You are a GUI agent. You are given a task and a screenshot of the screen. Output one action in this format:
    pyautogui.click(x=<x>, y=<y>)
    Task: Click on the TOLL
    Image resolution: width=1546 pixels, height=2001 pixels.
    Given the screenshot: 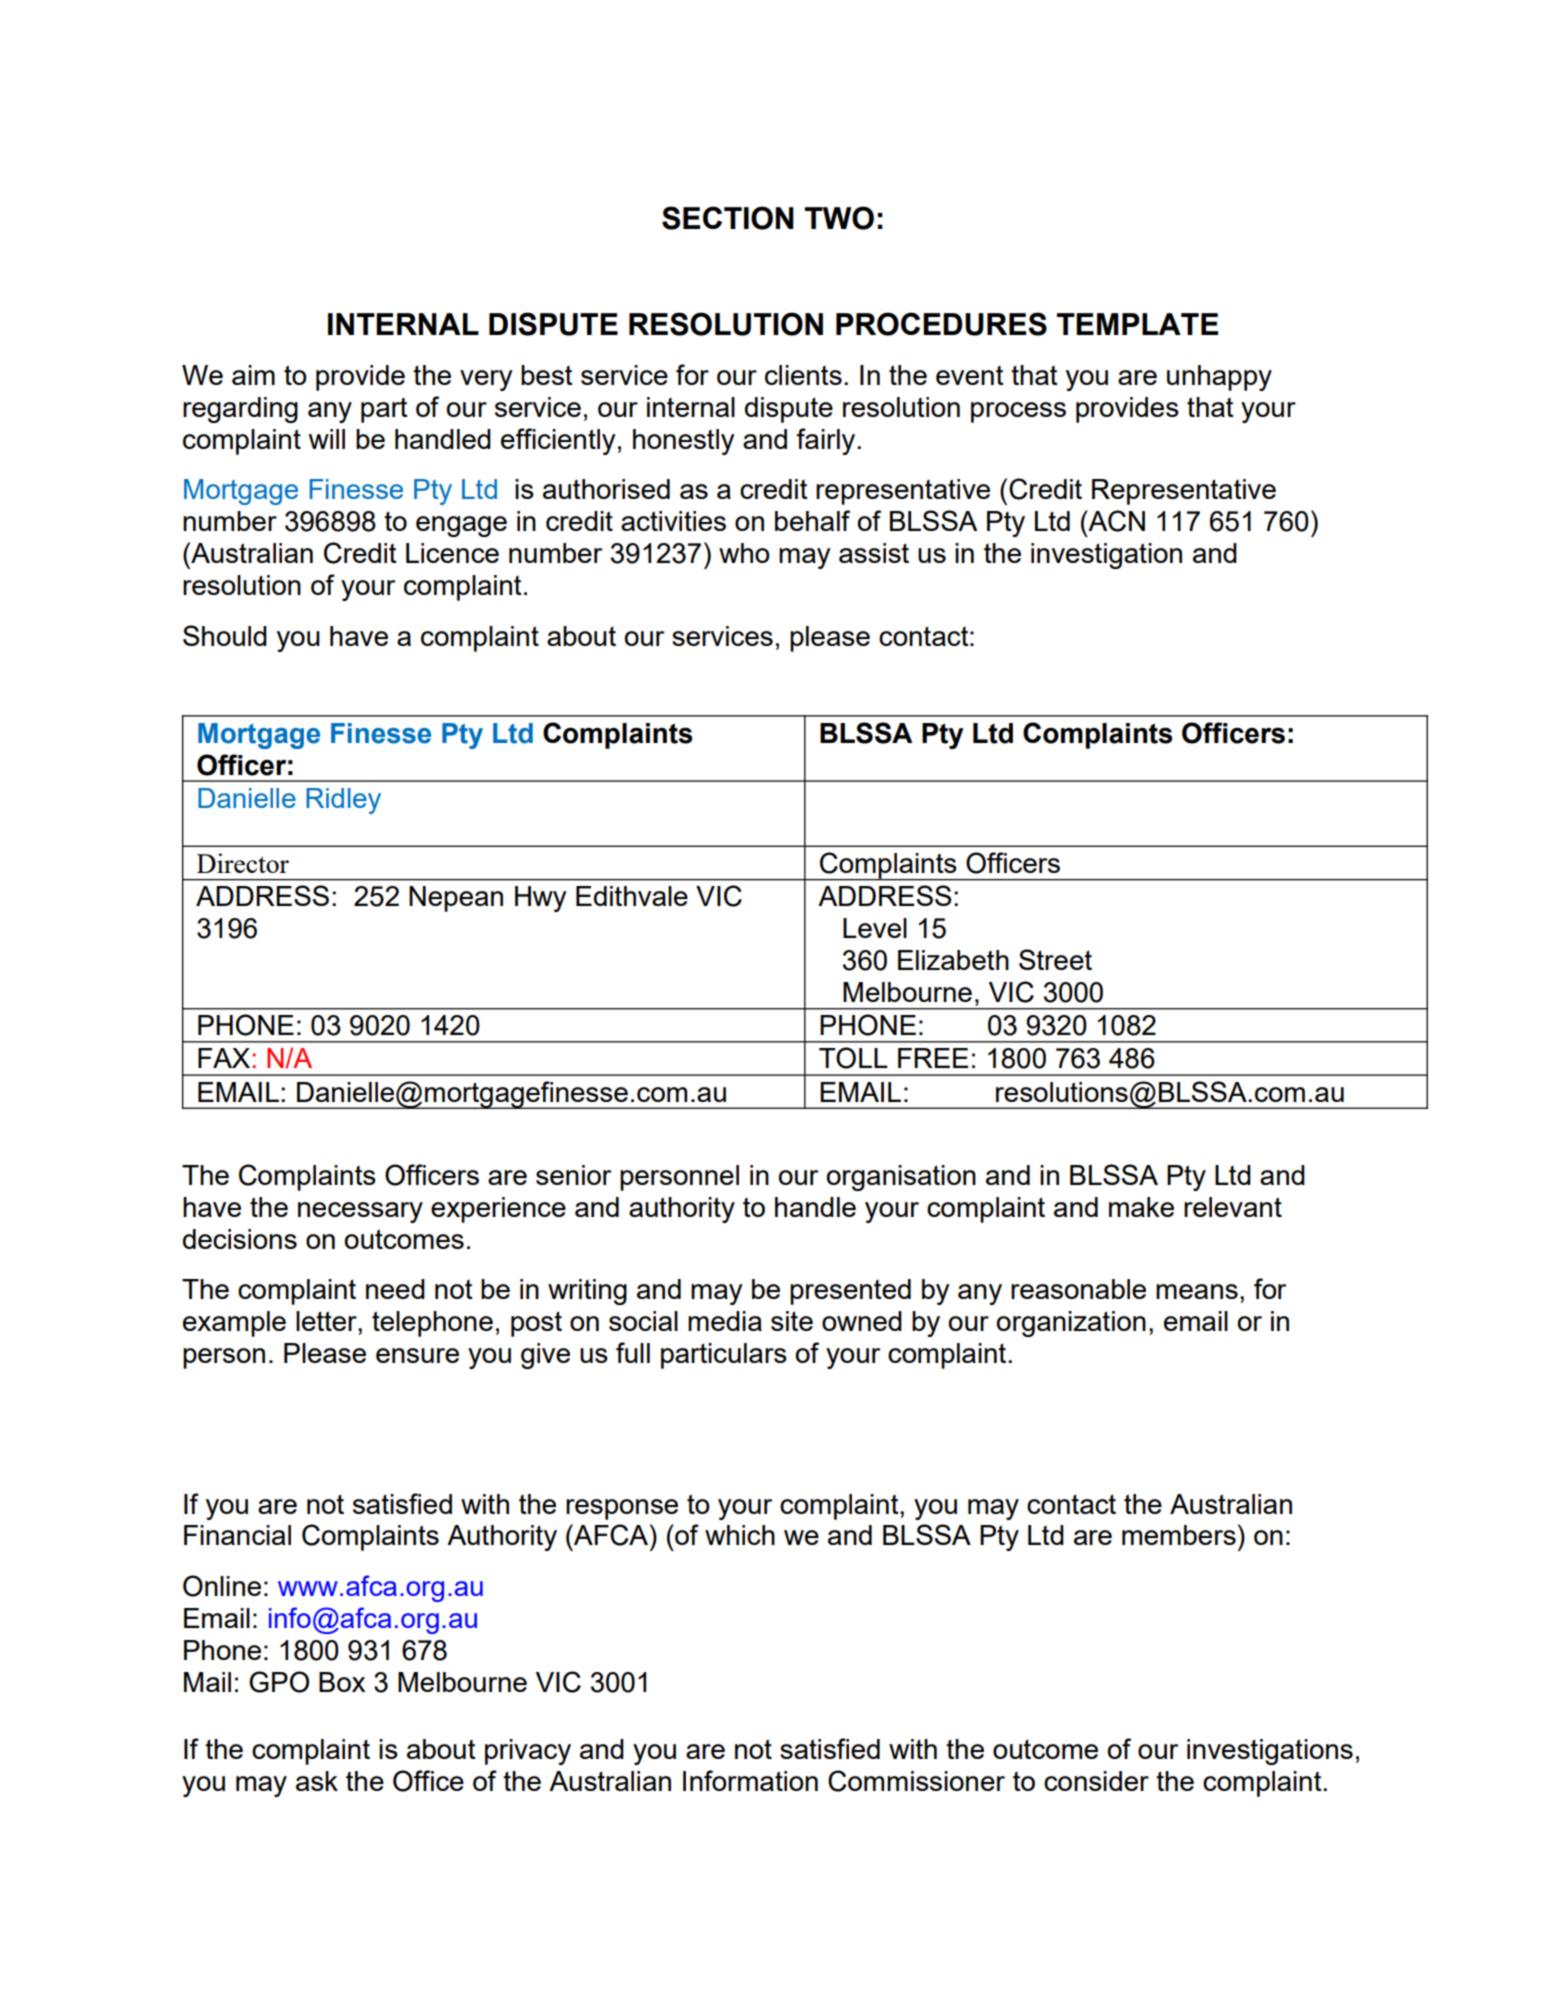 What is the action you would take?
    pyautogui.click(x=853, y=1058)
